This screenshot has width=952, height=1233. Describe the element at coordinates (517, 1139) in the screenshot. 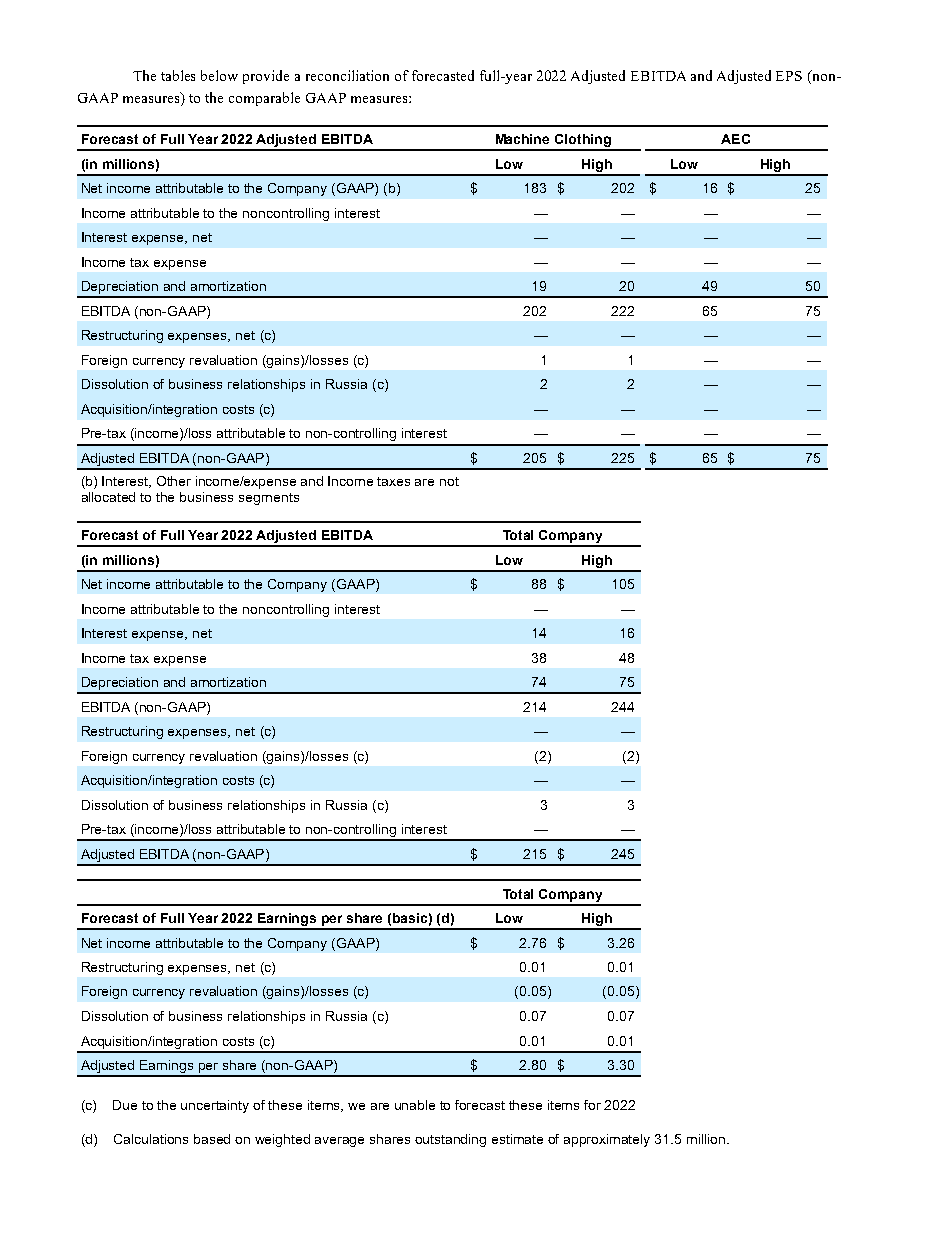

I see `estimate` at that location.
